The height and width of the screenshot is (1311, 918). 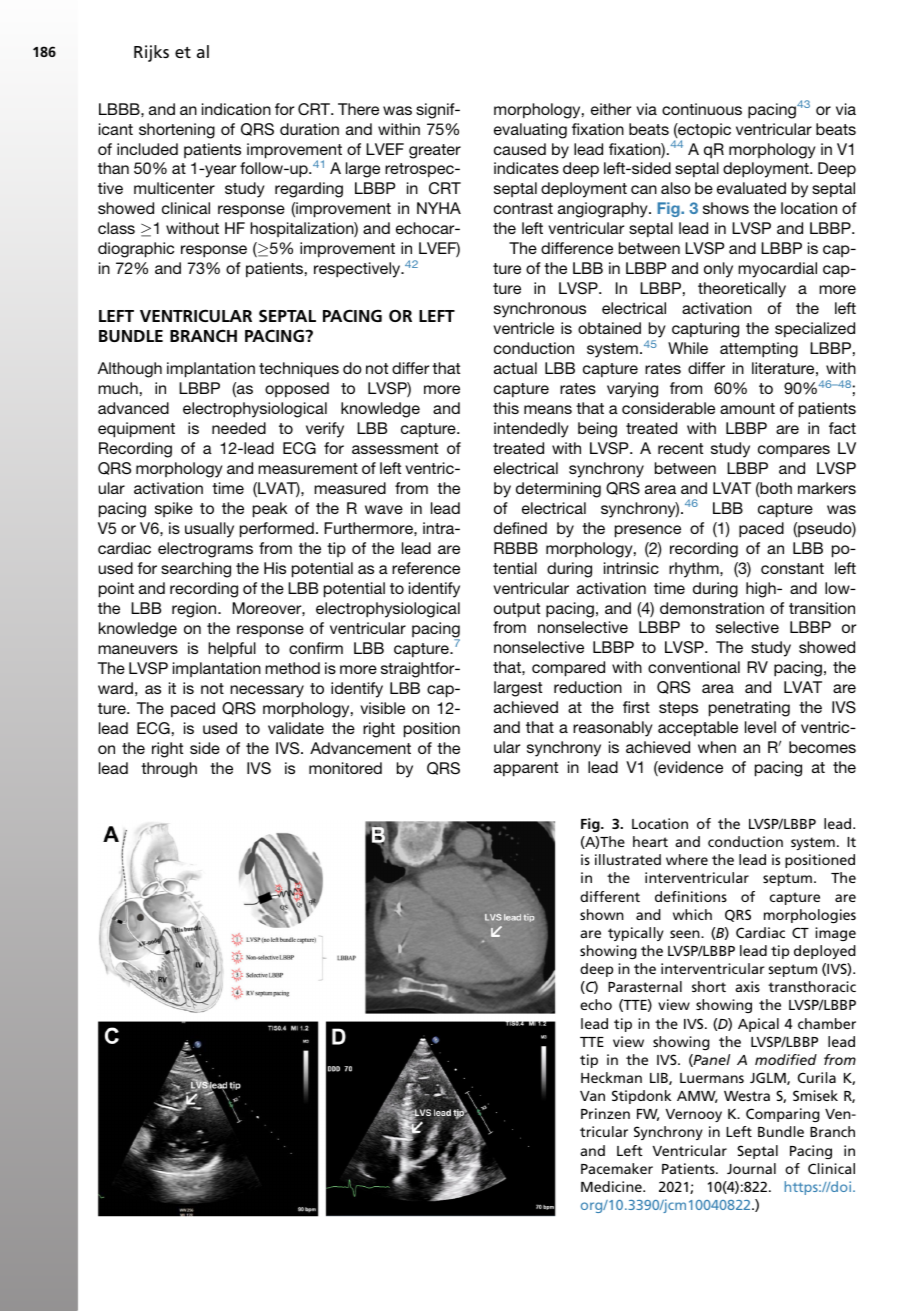 What do you see at coordinates (617, 1168) in the screenshot?
I see `Pacemaker` at bounding box center [617, 1168].
